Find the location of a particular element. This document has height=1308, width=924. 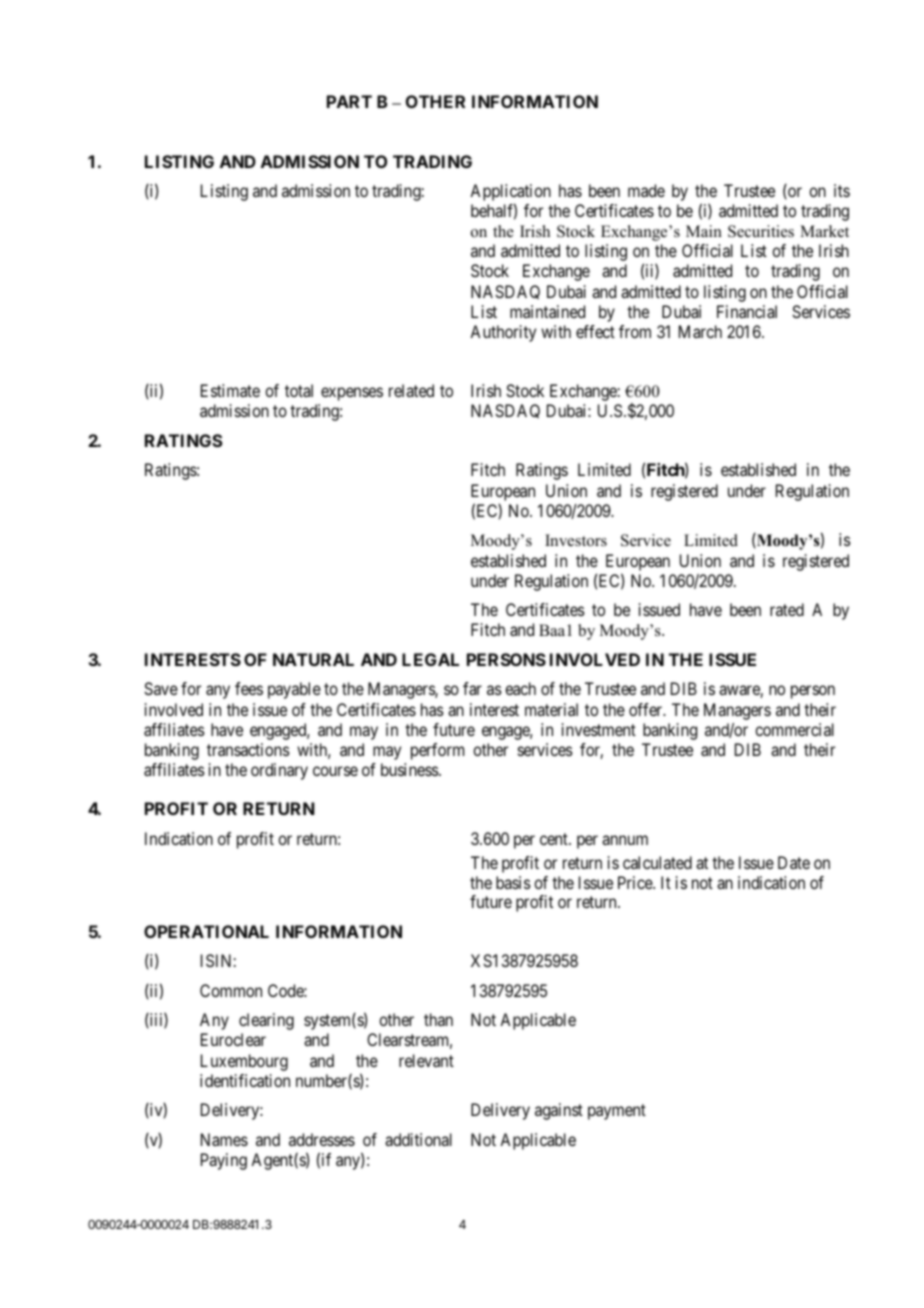

Names is located at coordinates (224, 1139).
